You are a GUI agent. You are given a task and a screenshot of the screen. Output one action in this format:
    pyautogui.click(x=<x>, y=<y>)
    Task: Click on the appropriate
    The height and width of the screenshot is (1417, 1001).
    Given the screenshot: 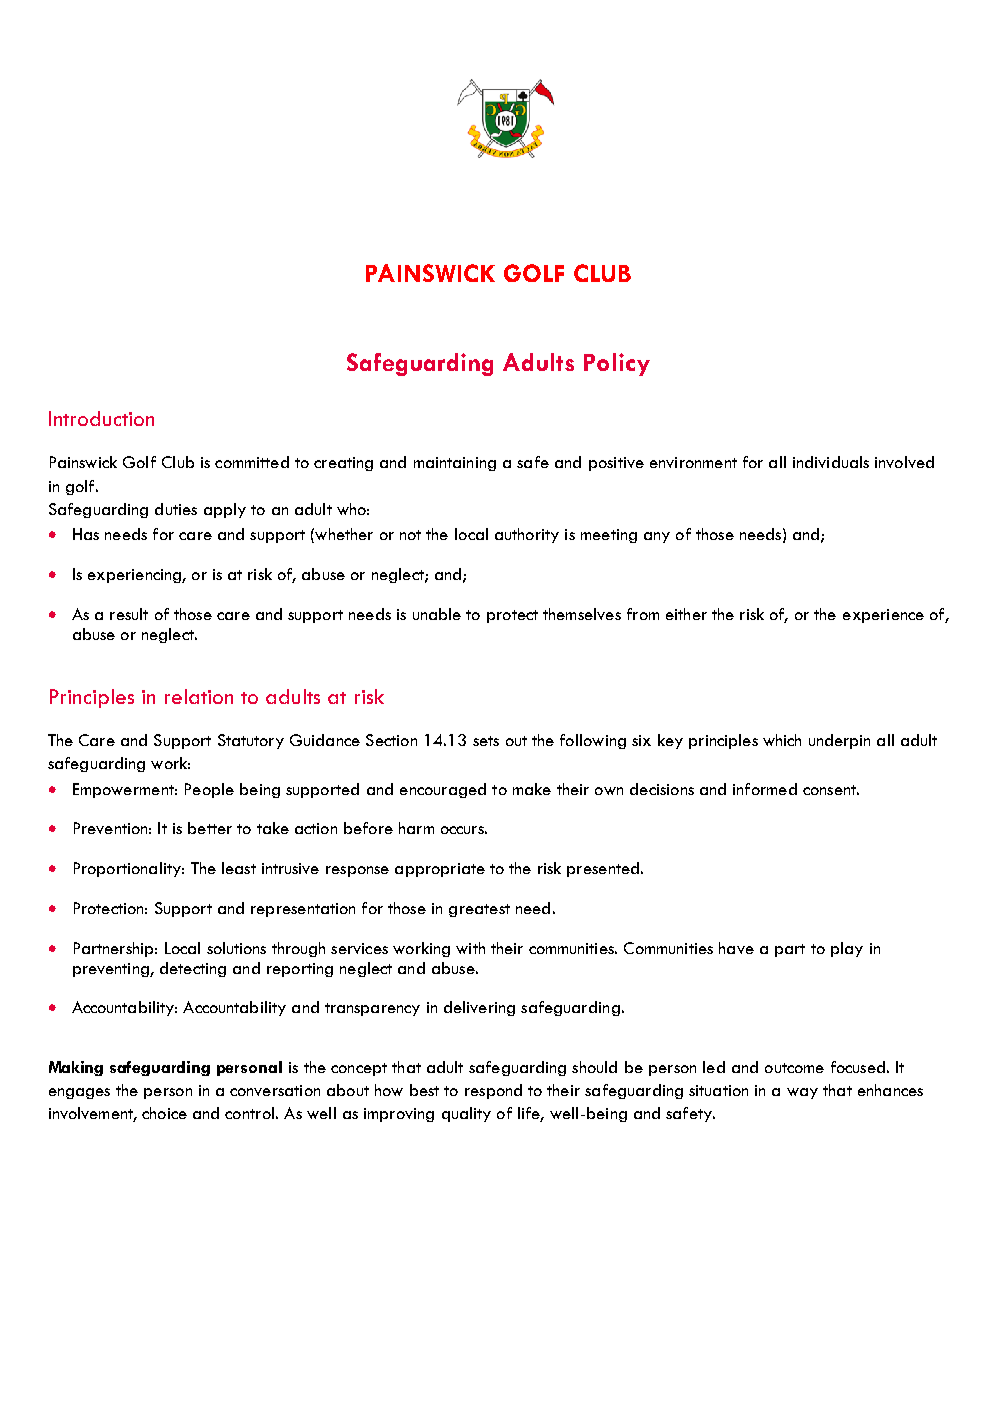 What is the action you would take?
    pyautogui.click(x=440, y=870)
